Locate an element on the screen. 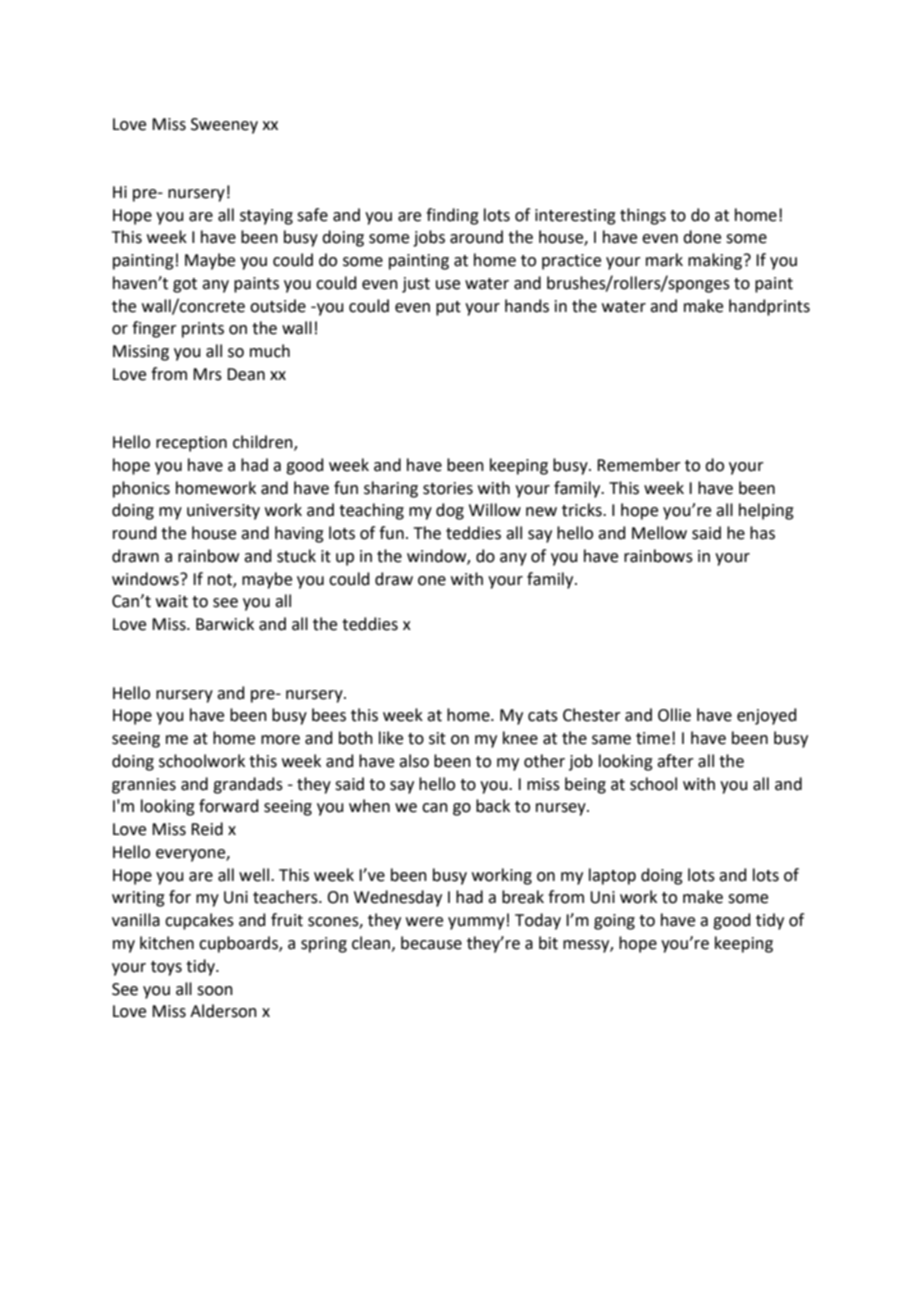 Image resolution: width=924 pixels, height=1308 pixels. Remember is located at coordinates (639, 465).
